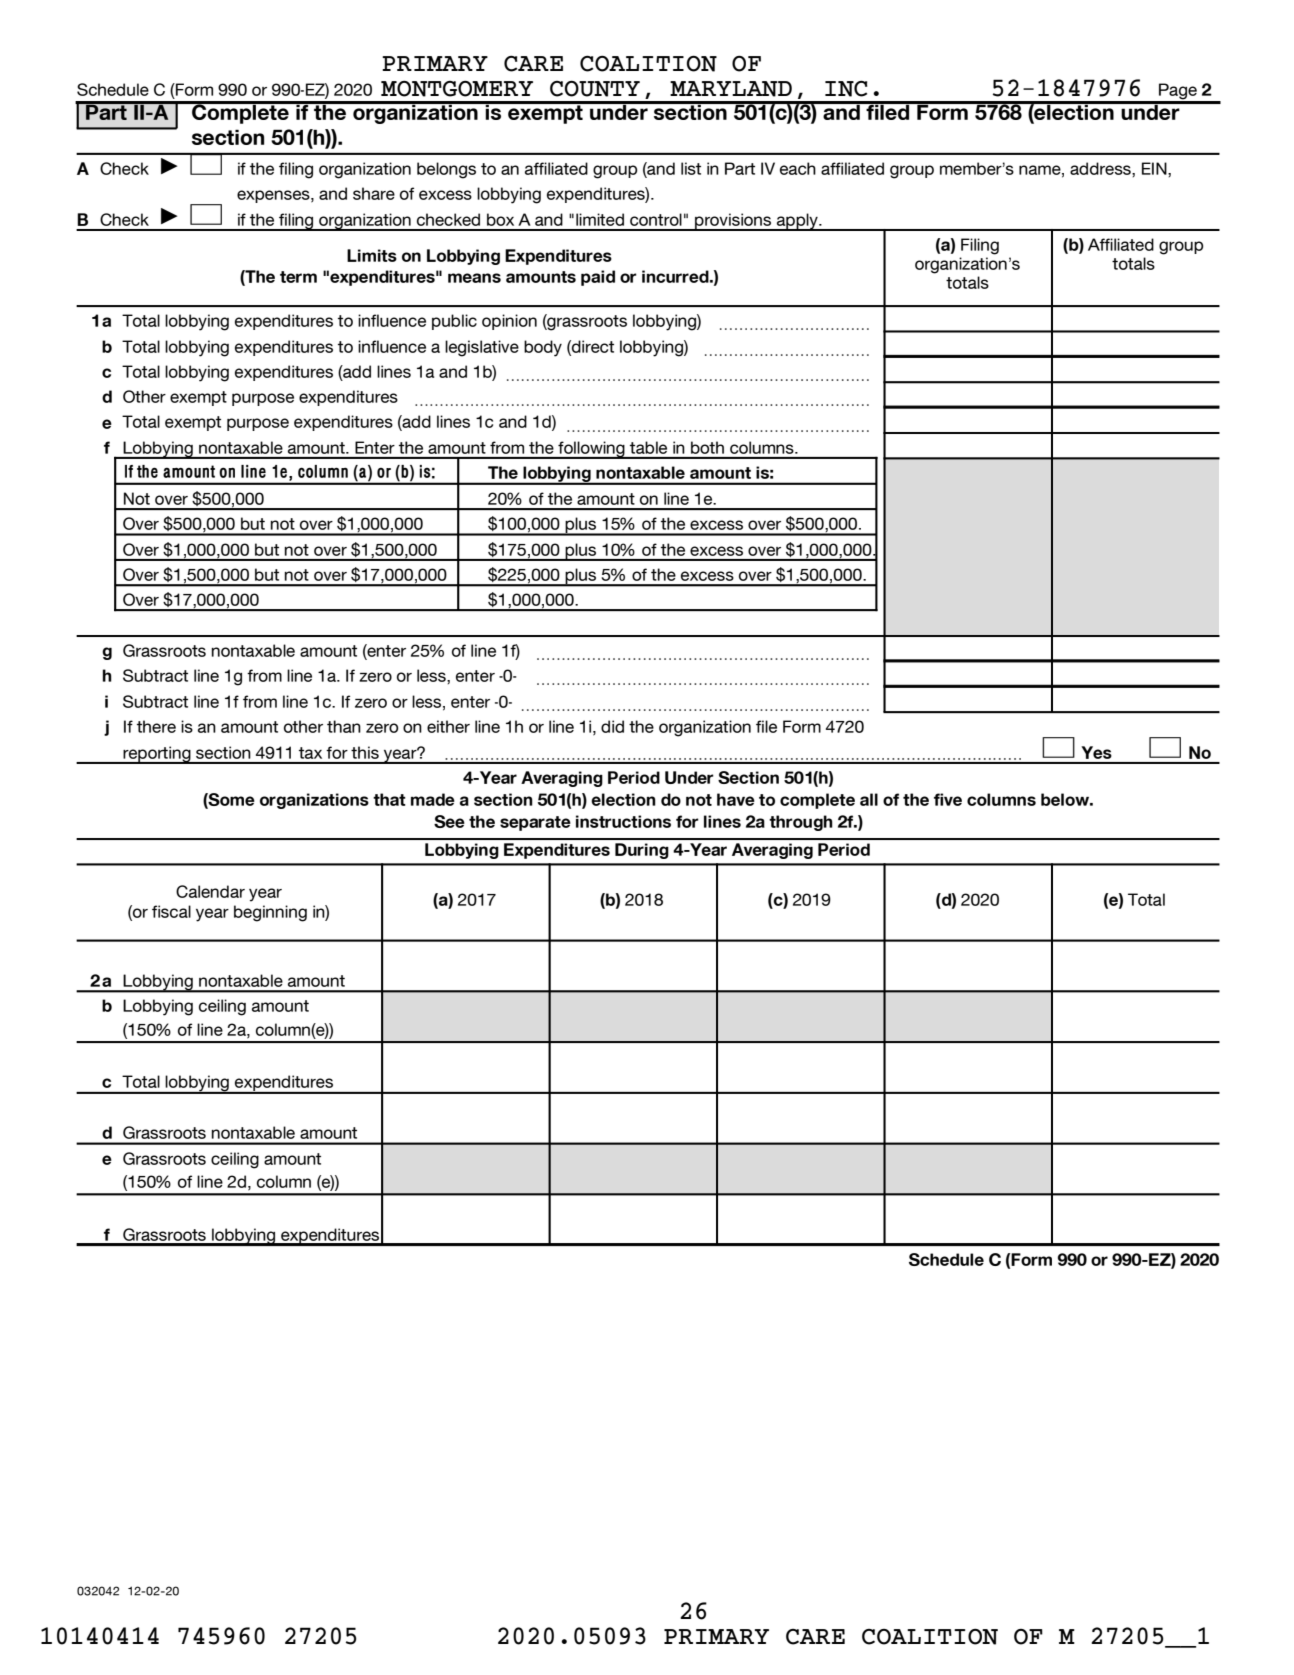 The width and height of the screenshot is (1294, 1675). Describe the element at coordinates (598, 278) in the screenshot. I see `paid` at that location.
